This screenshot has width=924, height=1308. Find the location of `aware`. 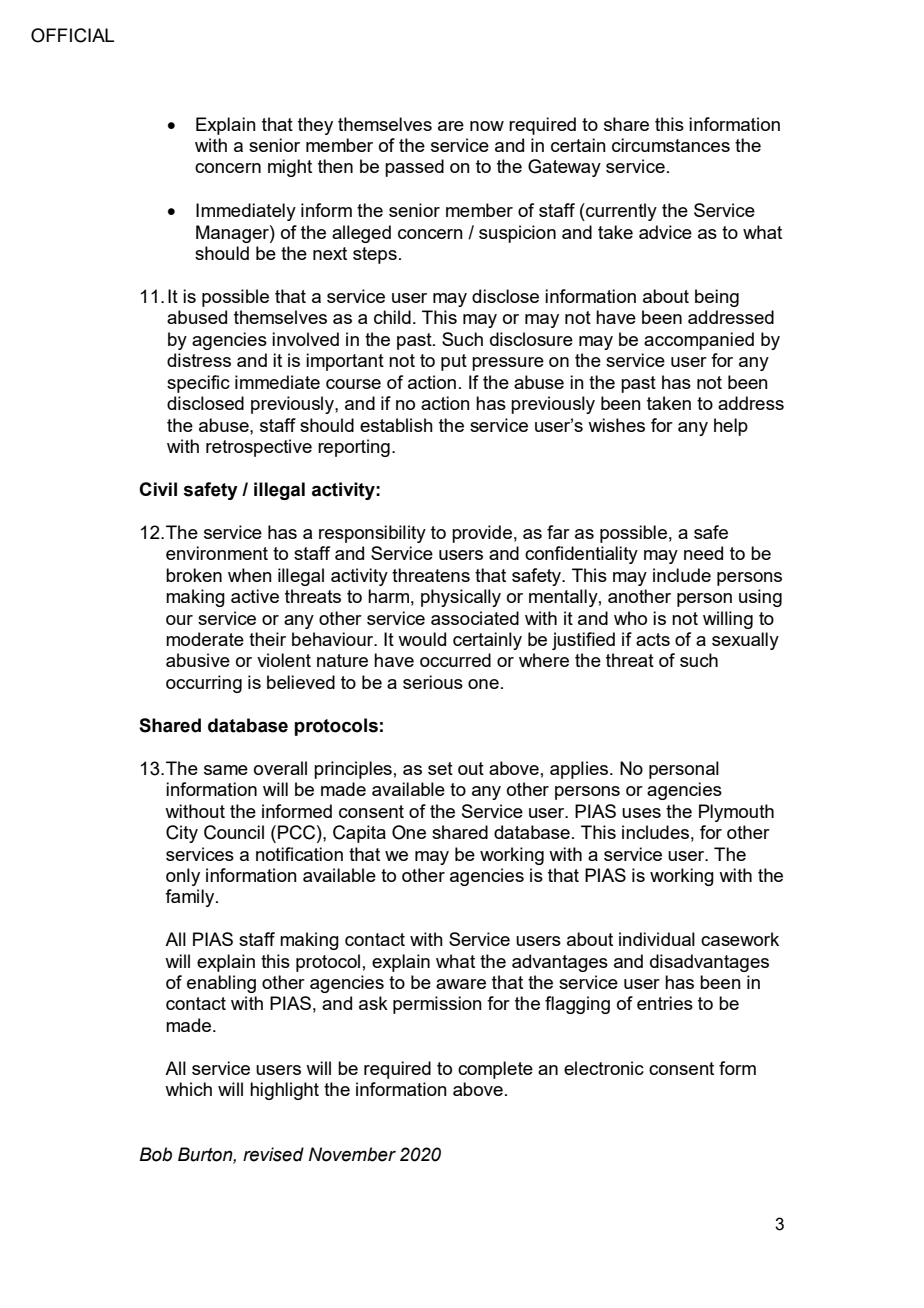

aware is located at coordinates (461, 984).
